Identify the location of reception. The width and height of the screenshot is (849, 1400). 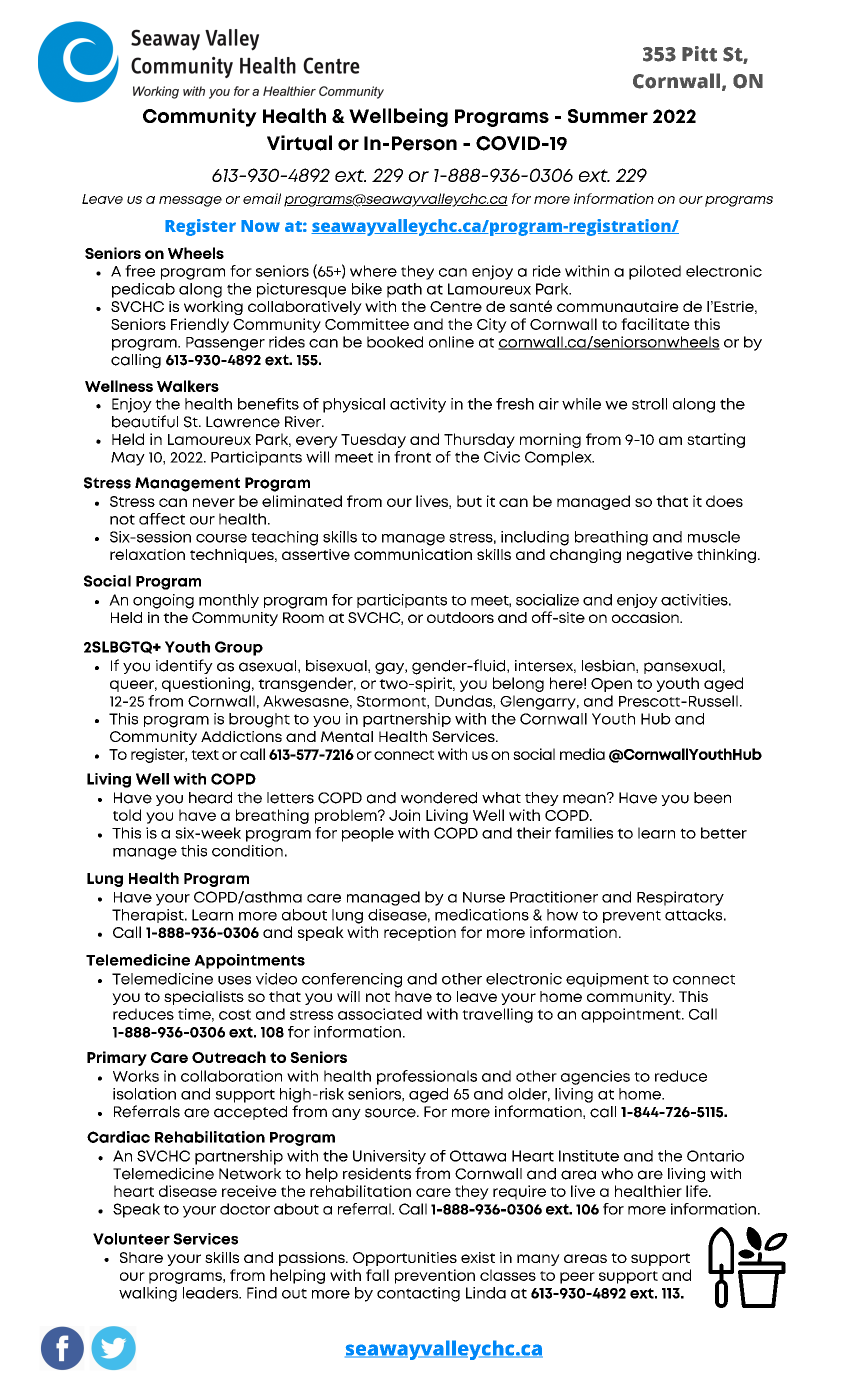
(420, 933).
